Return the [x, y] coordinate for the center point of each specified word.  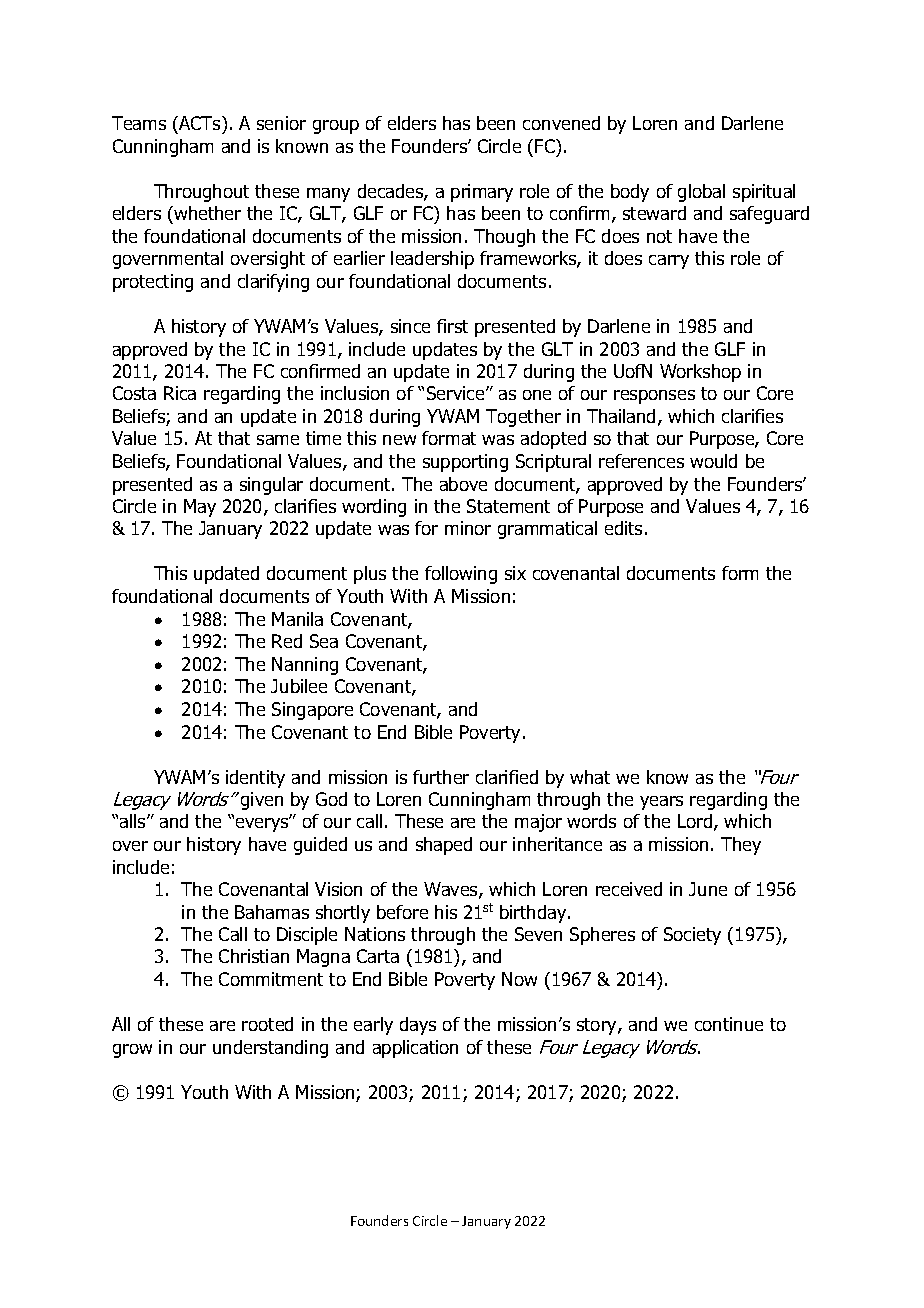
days [418, 1026]
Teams [139, 123]
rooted [267, 1024]
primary [482, 193]
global [701, 193]
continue [729, 1024]
